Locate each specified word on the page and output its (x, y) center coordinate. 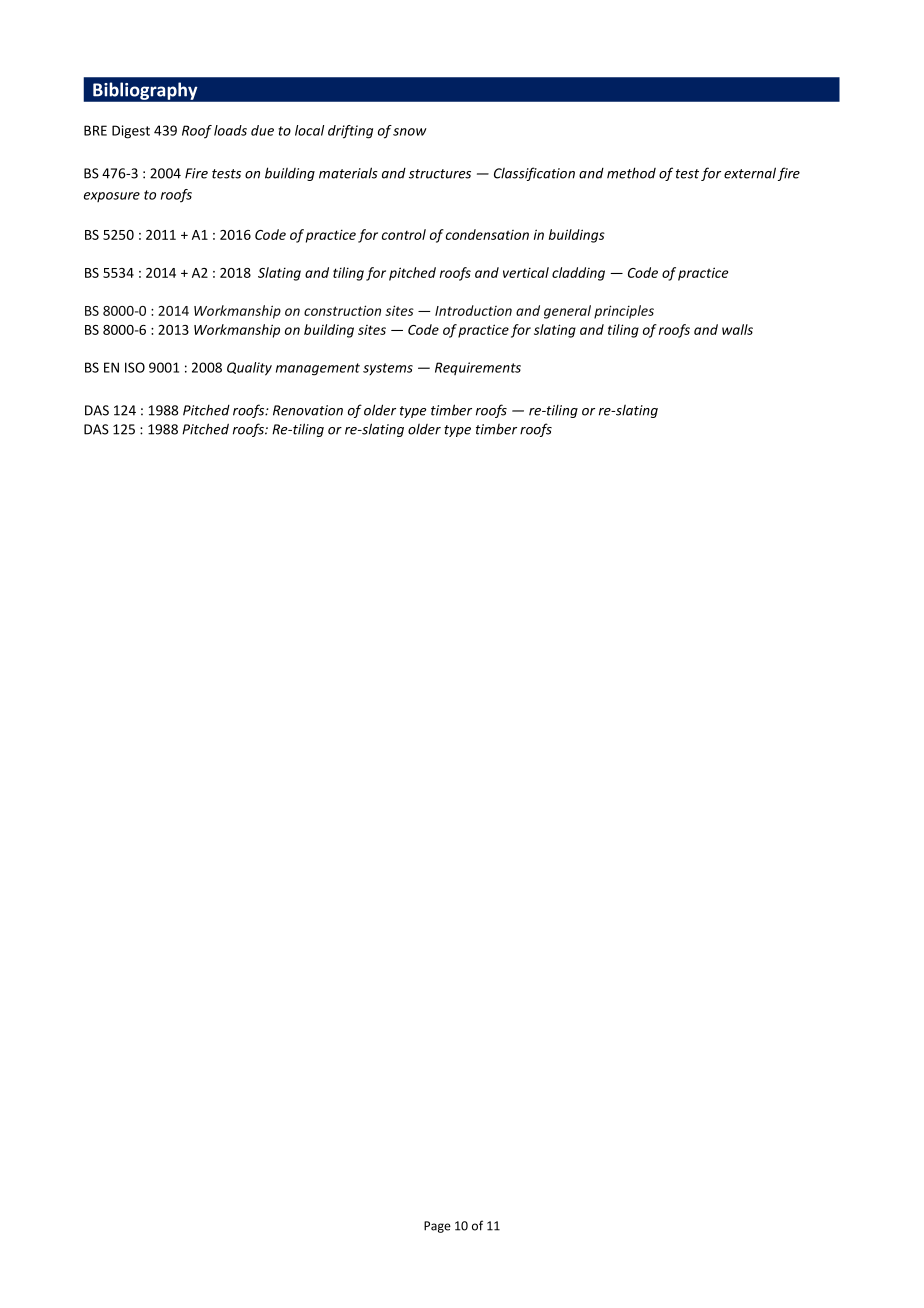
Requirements (478, 368)
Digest (131, 132)
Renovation (308, 410)
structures (440, 174)
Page (437, 1227)
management (318, 369)
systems (388, 369)
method (631, 173)
